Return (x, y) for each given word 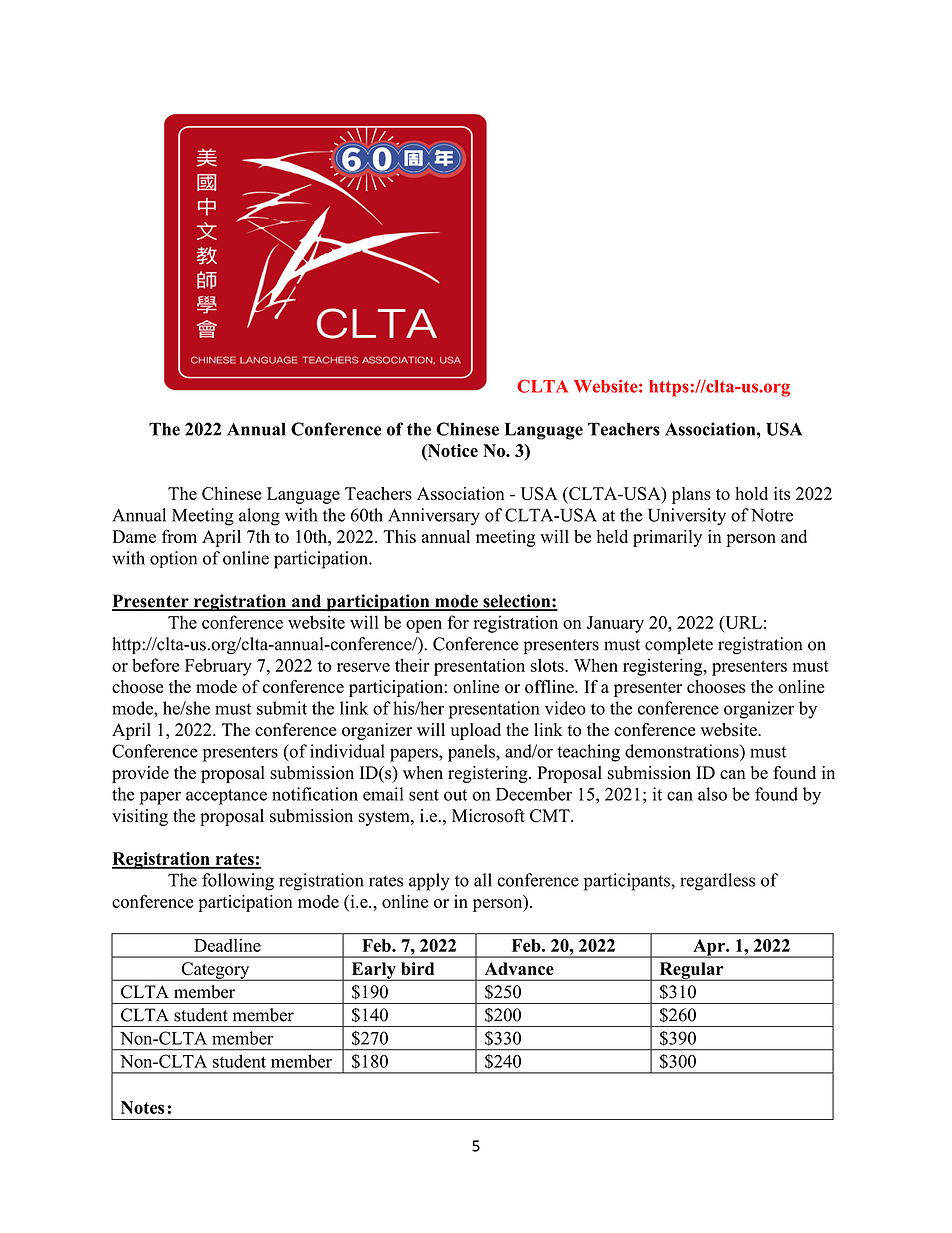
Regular (691, 971)
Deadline (227, 945)
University (687, 517)
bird (417, 968)
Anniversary (434, 517)
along (259, 517)
